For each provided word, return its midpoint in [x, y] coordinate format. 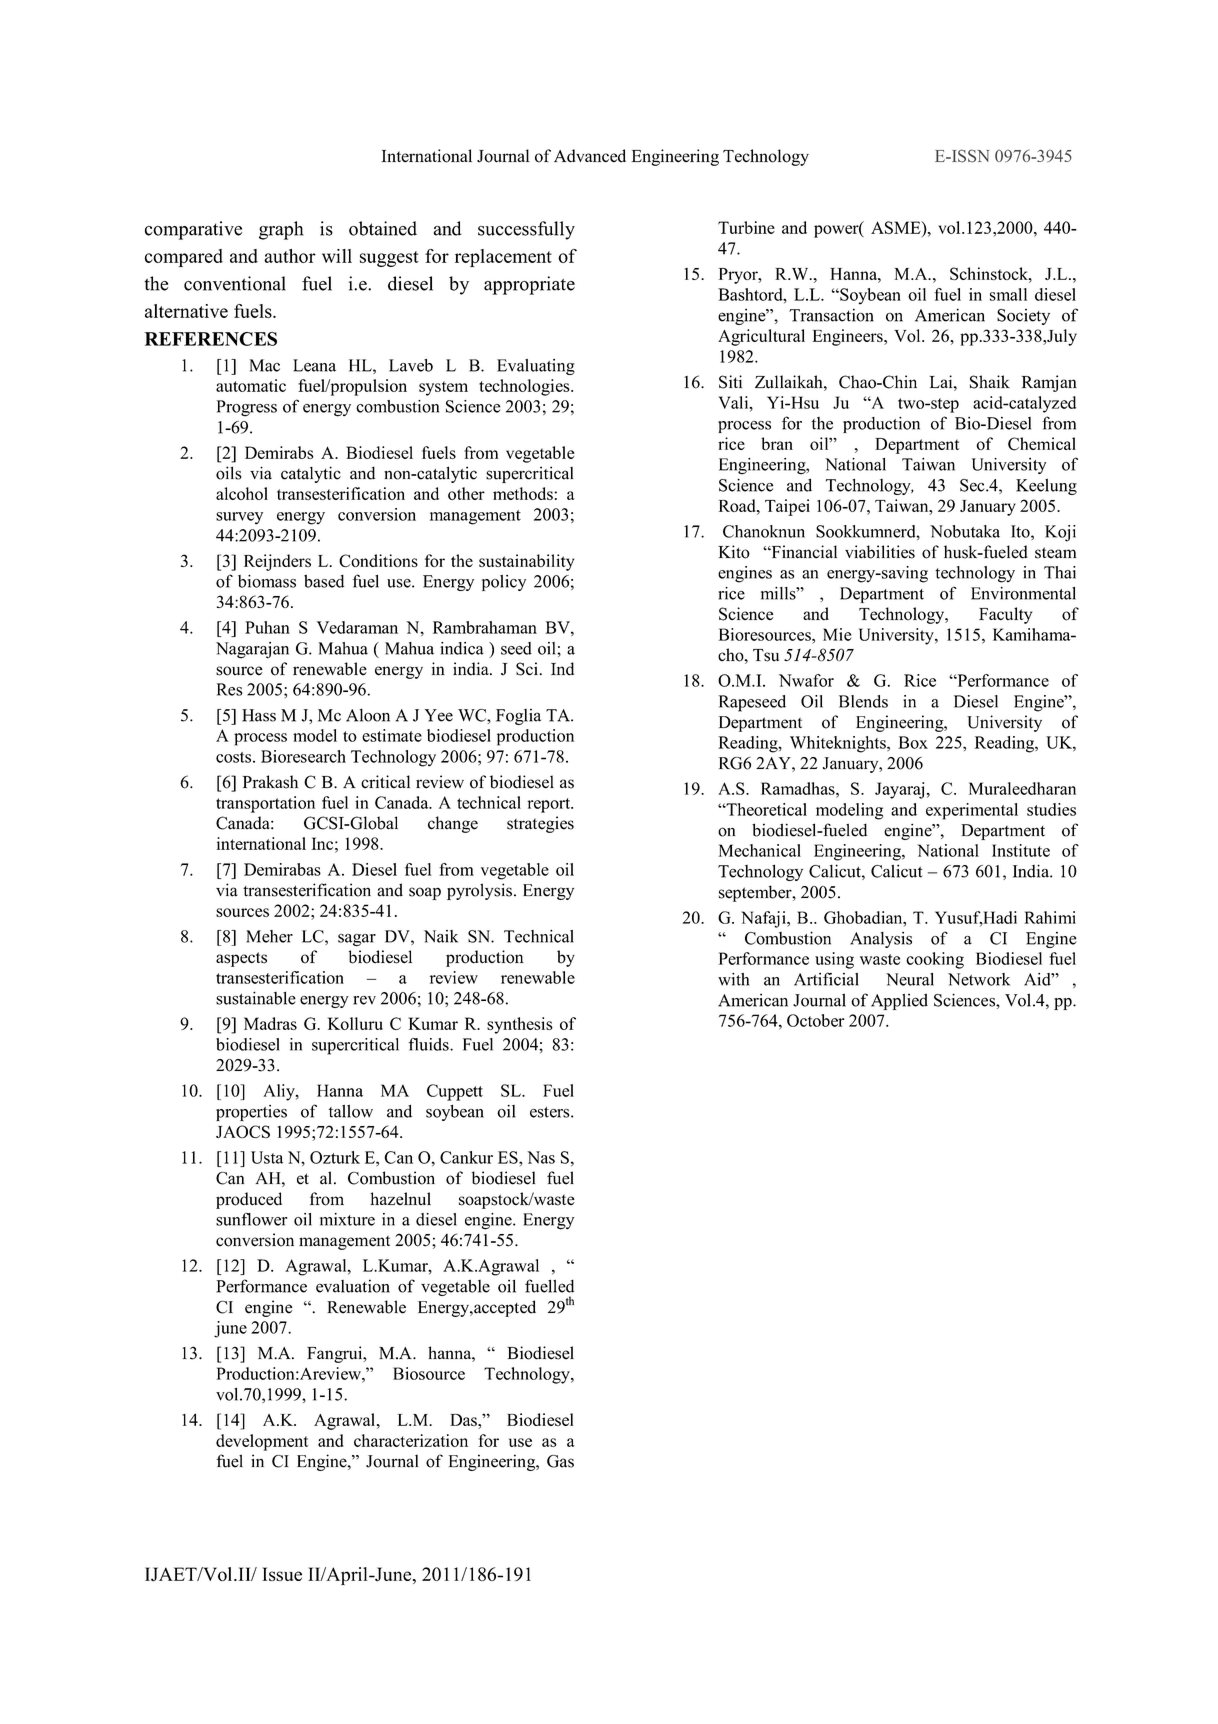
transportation [265, 804]
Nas [541, 1157]
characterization [411, 1440]
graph [281, 230]
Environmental [1023, 593]
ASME [897, 227]
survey [239, 518]
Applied [899, 1001]
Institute [1021, 850]
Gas [560, 1461]
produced [249, 1200]
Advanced [590, 156]
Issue [282, 1574]
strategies [540, 824]
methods [524, 493]
